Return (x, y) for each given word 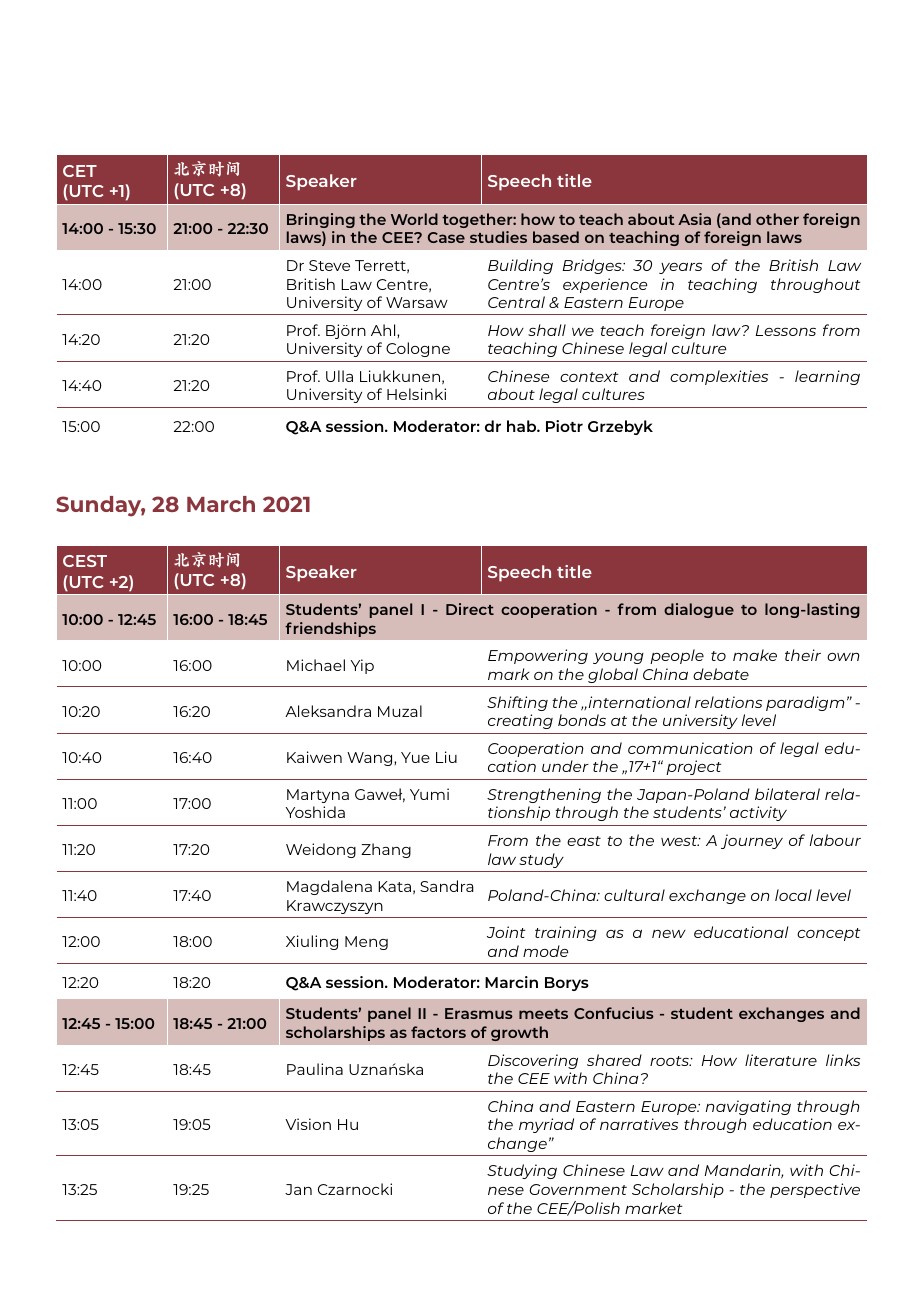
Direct (470, 609)
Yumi (429, 794)
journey (752, 841)
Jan (298, 1189)
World (414, 219)
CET (80, 171)
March (221, 504)
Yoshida (315, 812)
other (777, 219)
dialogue (699, 610)
